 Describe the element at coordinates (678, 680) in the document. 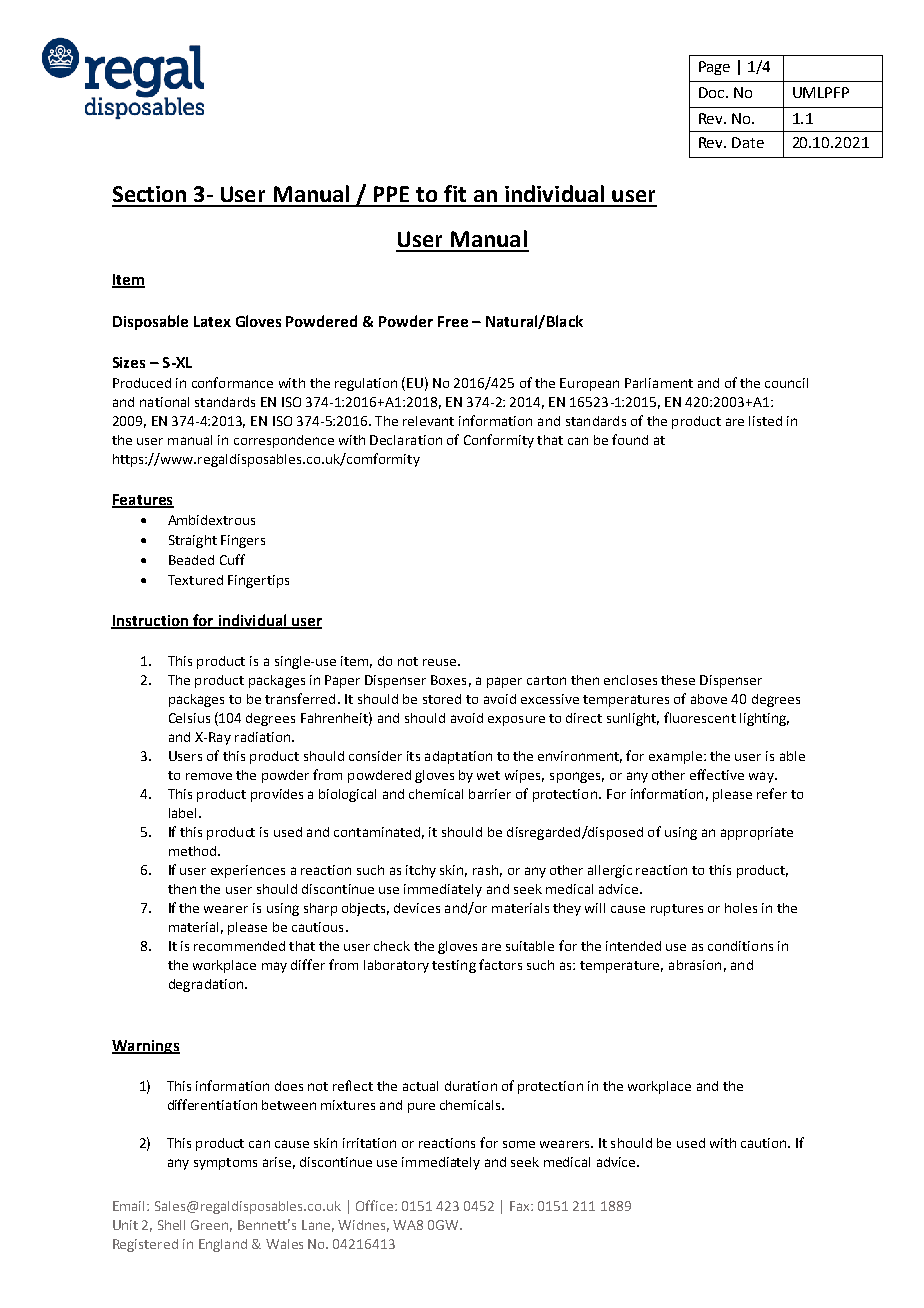

I see `these` at that location.
